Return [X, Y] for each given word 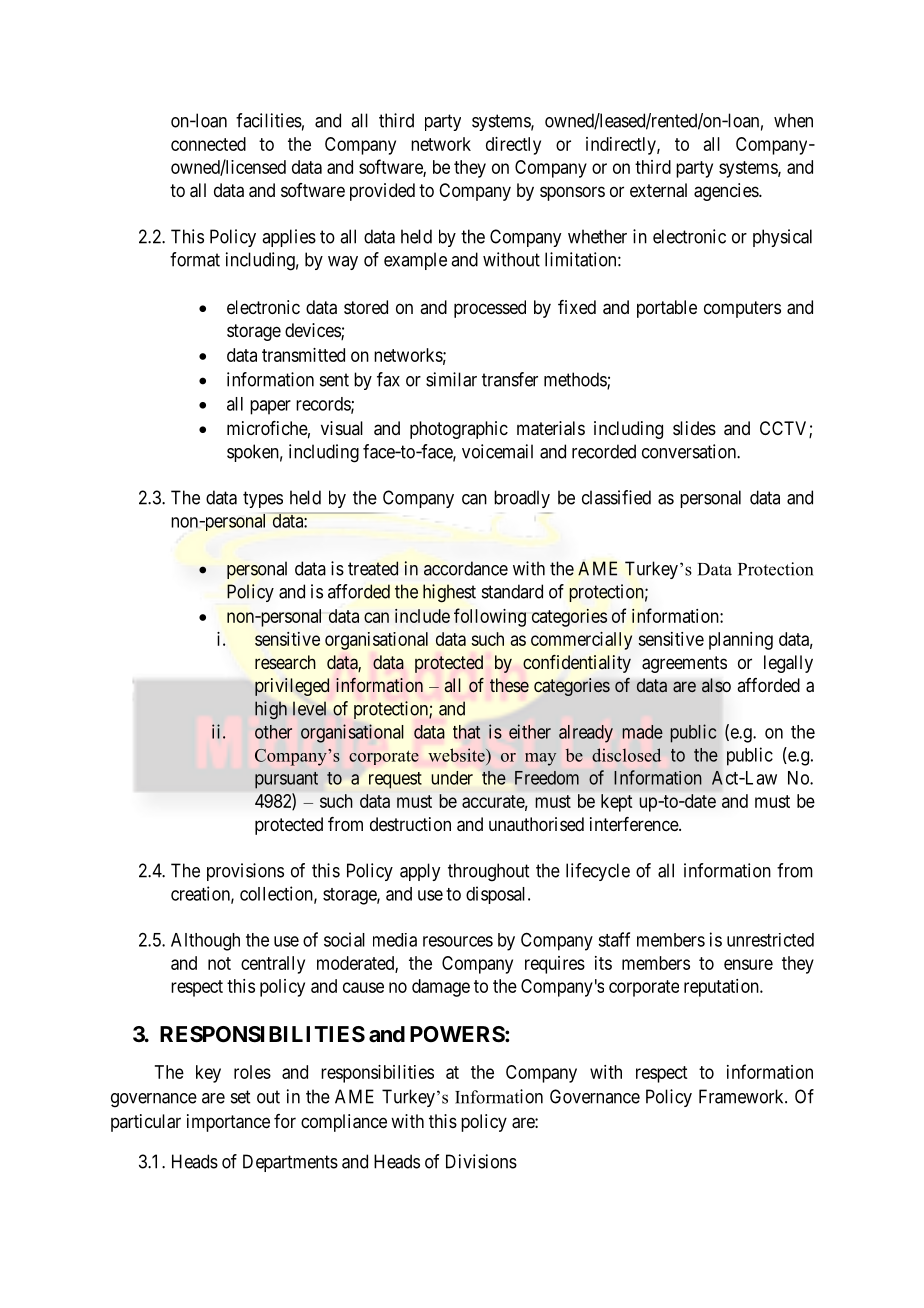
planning [741, 641]
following [490, 617]
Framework [742, 1096]
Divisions [481, 1161]
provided [382, 192]
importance [228, 1123]
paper [270, 407]
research [285, 662]
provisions [245, 872]
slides [694, 428]
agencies [727, 192]
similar [451, 379]
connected [208, 144]
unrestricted [770, 940]
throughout [488, 872]
